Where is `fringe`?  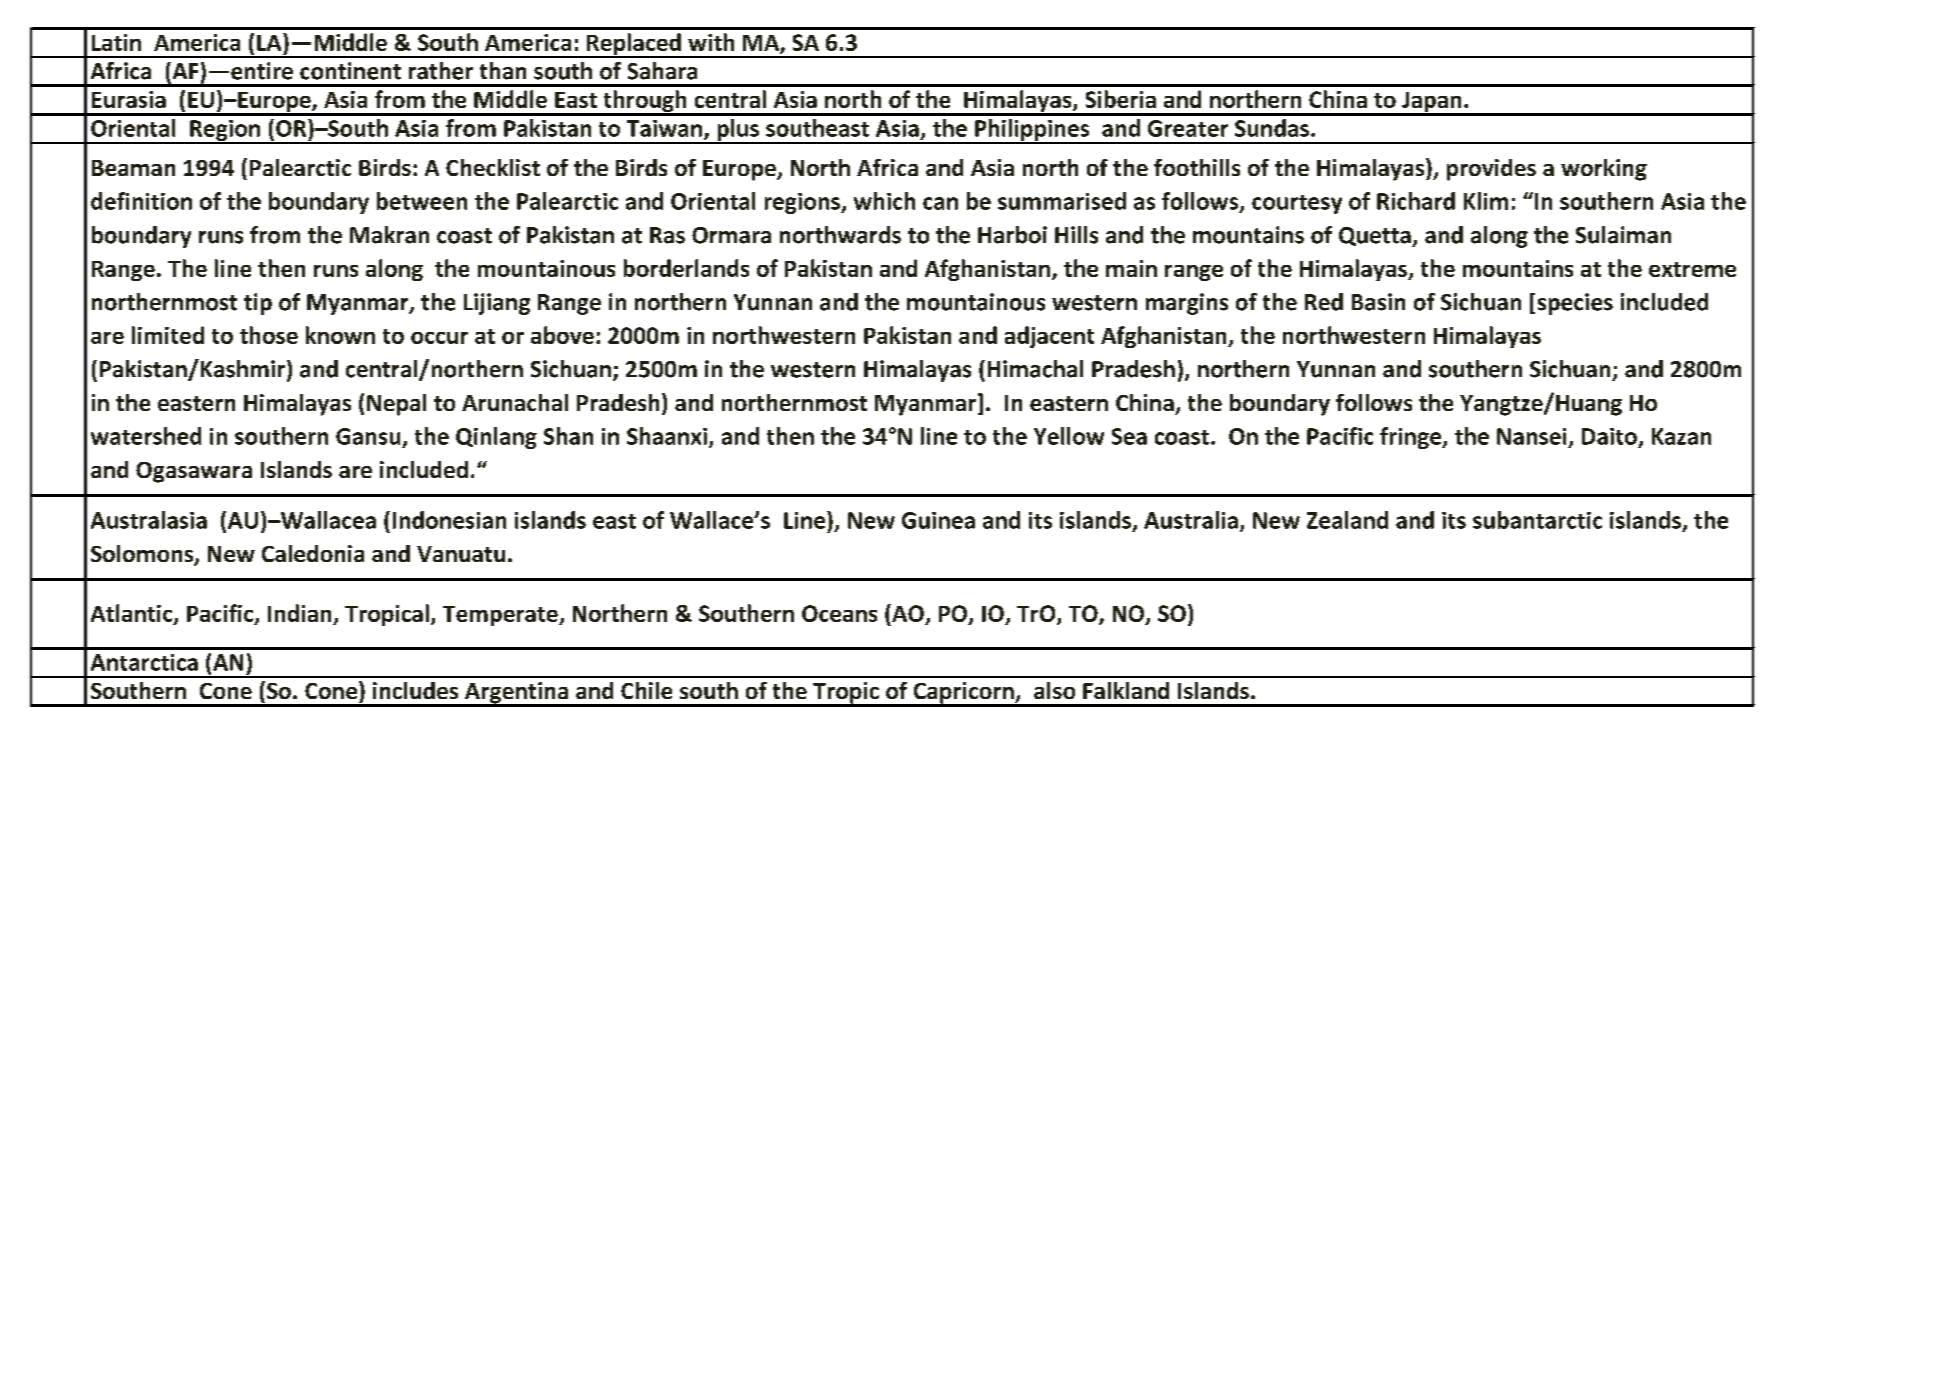
fringe is located at coordinates (1412, 438).
